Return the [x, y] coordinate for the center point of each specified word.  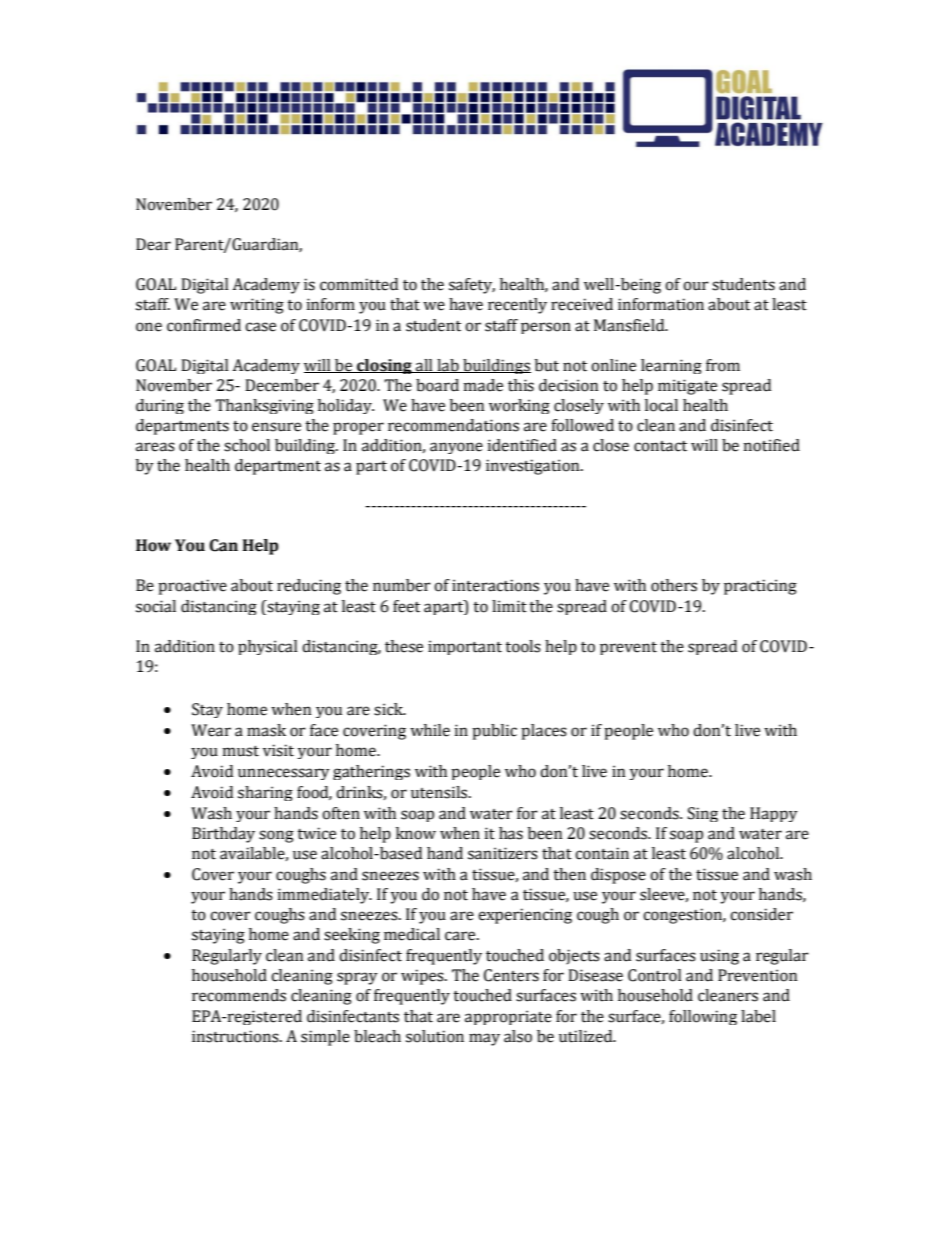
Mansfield [630, 325]
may [484, 1039]
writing [257, 306]
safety [472, 286]
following [703, 1017]
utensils [440, 792]
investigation [534, 467]
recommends [239, 995]
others [674, 585]
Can [223, 545]
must [241, 751]
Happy [774, 814]
